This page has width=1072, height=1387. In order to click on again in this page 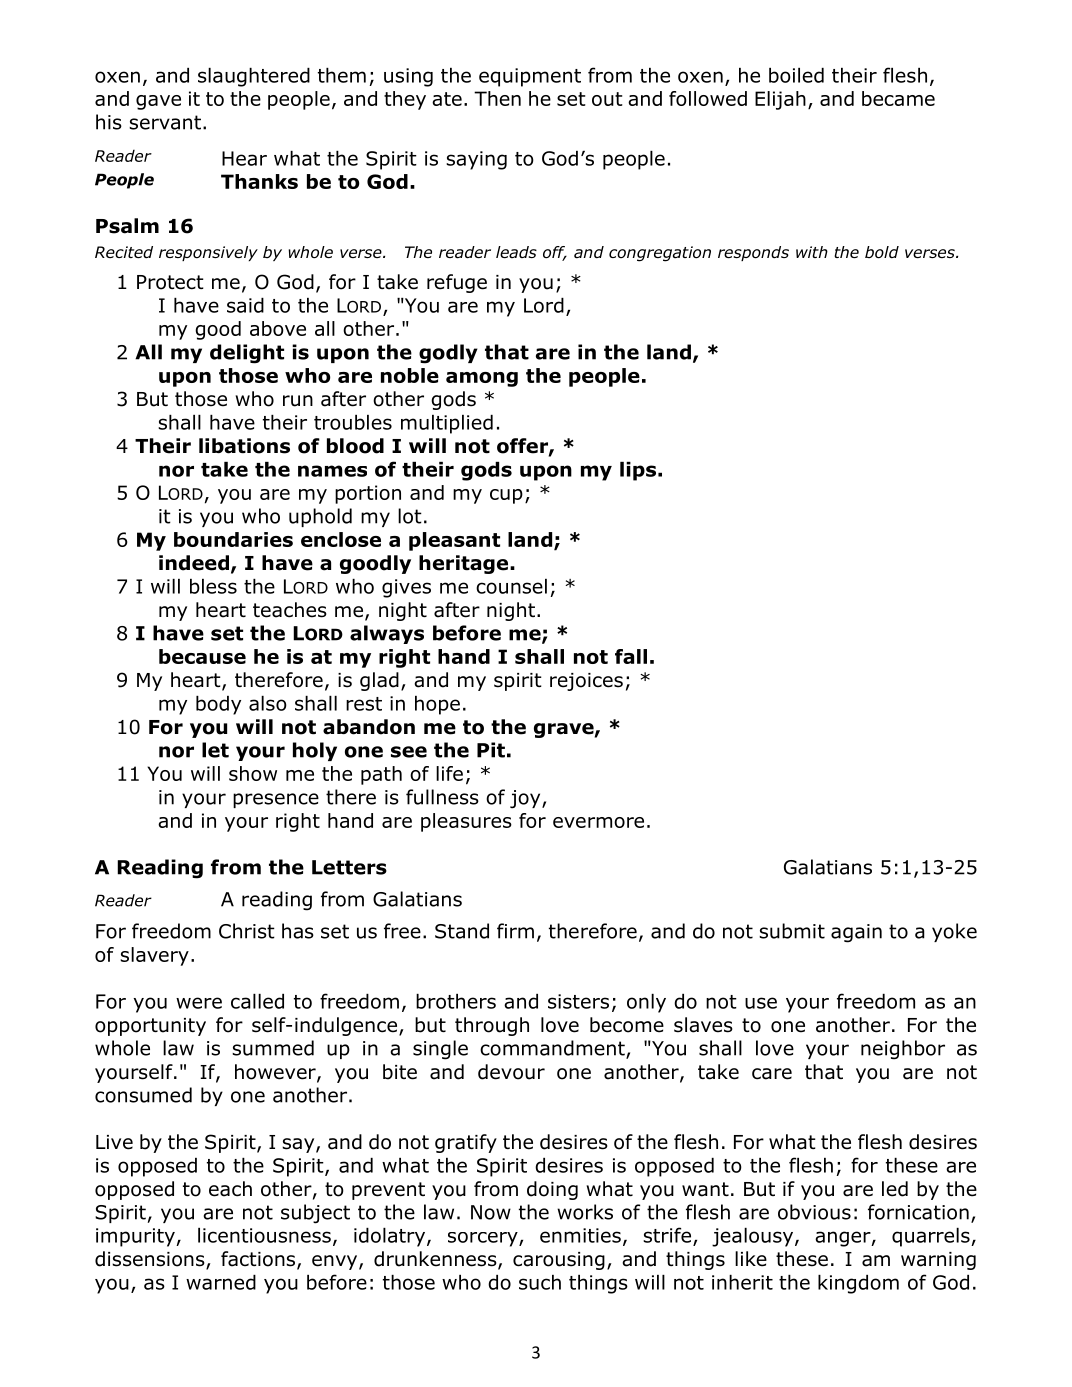, I will do `click(856, 933)`.
